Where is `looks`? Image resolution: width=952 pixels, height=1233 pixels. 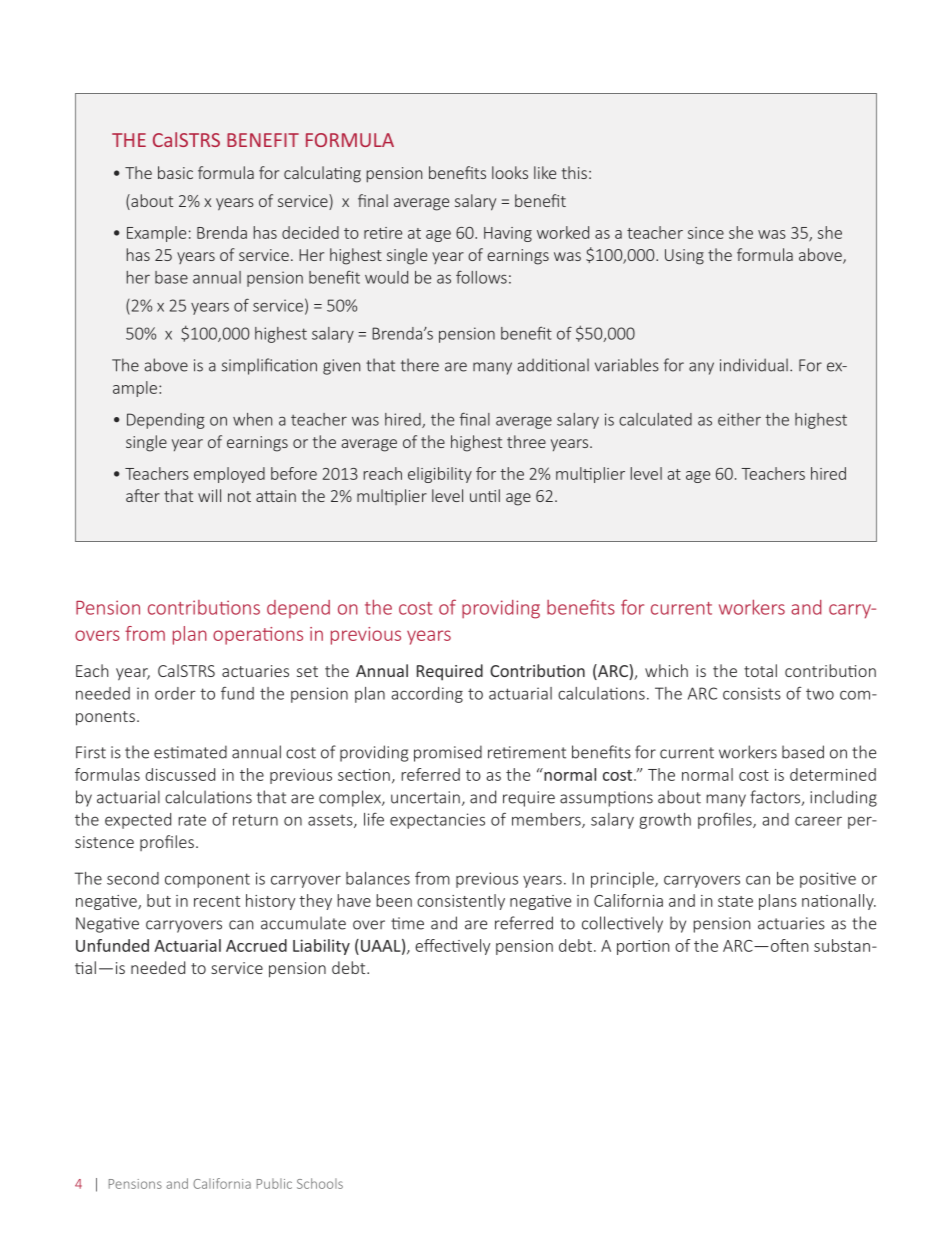
looks is located at coordinates (510, 172).
